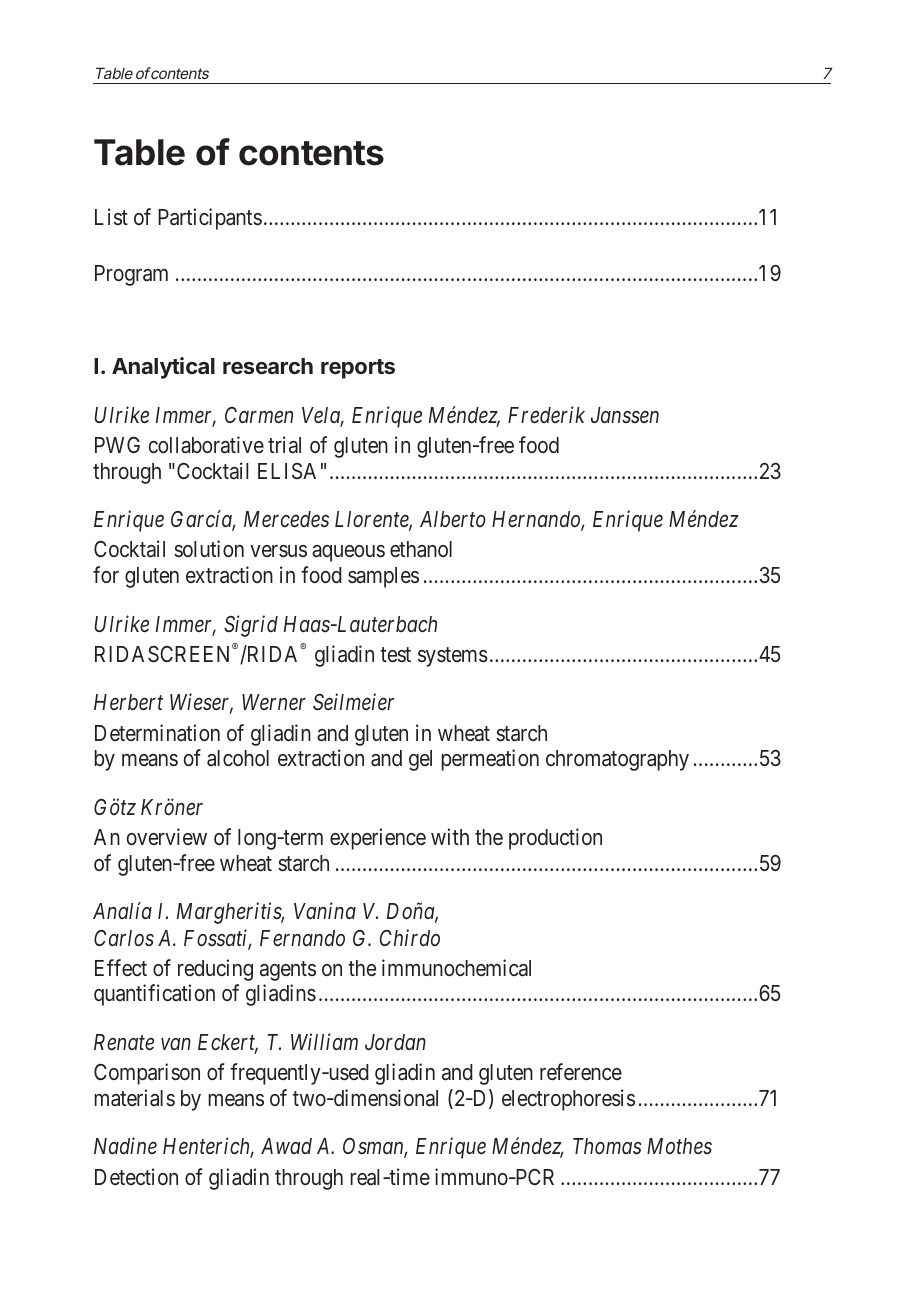 The width and height of the image is (924, 1313). What do you see at coordinates (348, 553) in the image?
I see `aqueous` at bounding box center [348, 553].
